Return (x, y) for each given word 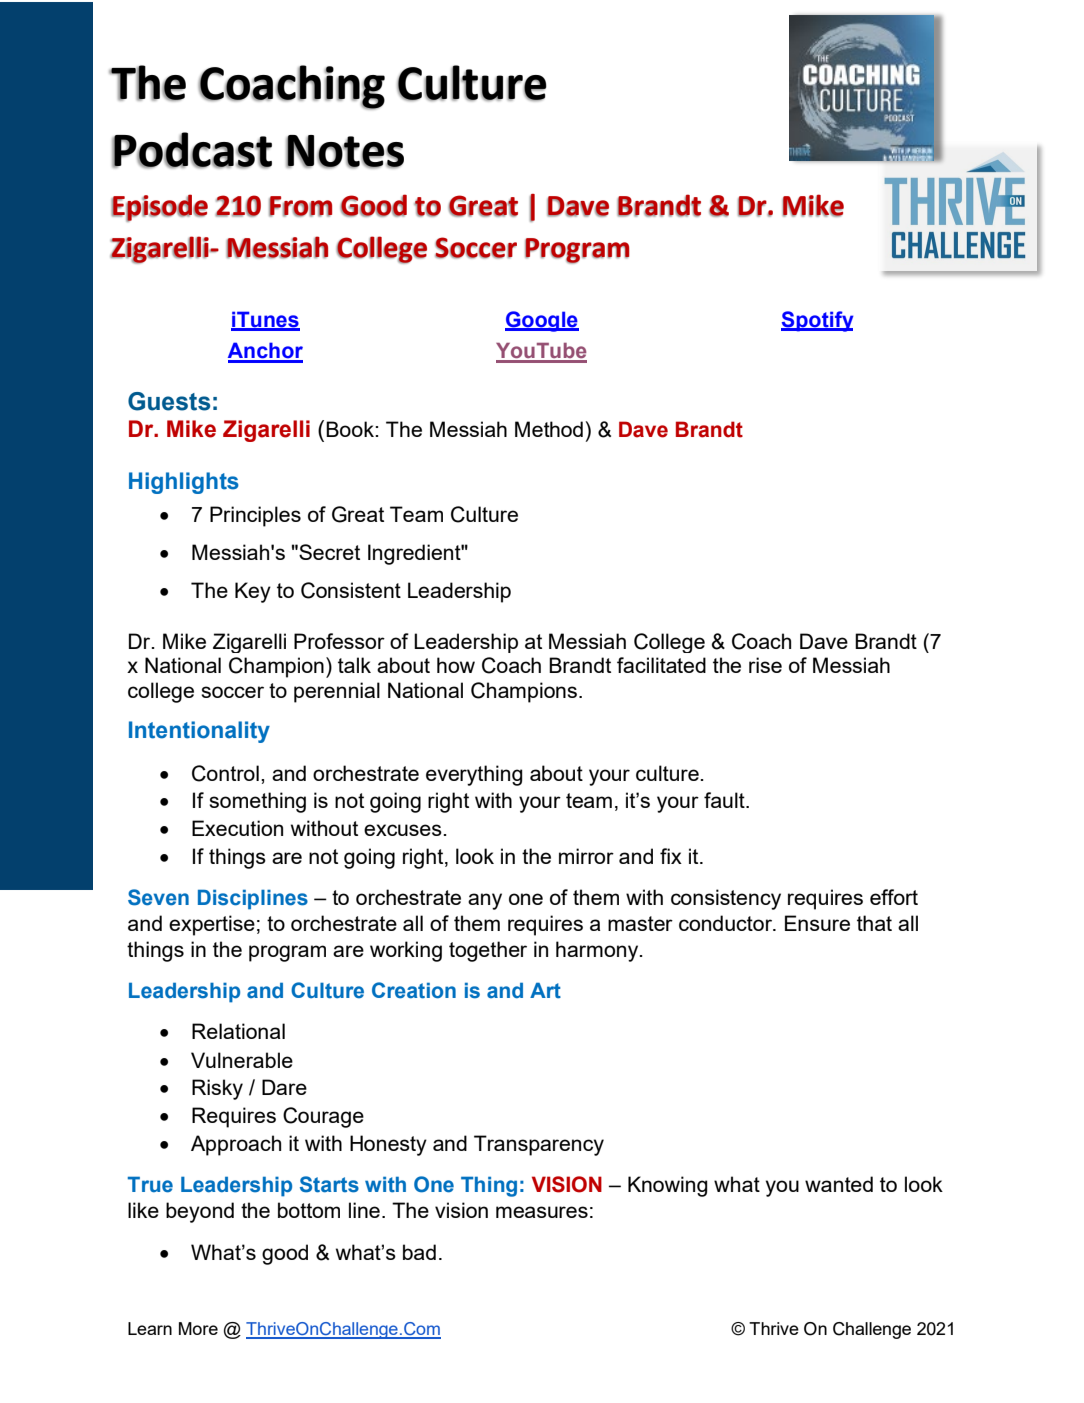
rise (765, 665)
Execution (237, 828)
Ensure (817, 923)
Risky (217, 1089)
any (485, 901)
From (300, 206)
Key (253, 592)
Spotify (817, 321)
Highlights (184, 483)
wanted (839, 1184)
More (198, 1328)
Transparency (539, 1145)
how (456, 665)
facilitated (661, 665)
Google (542, 321)
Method (549, 429)
